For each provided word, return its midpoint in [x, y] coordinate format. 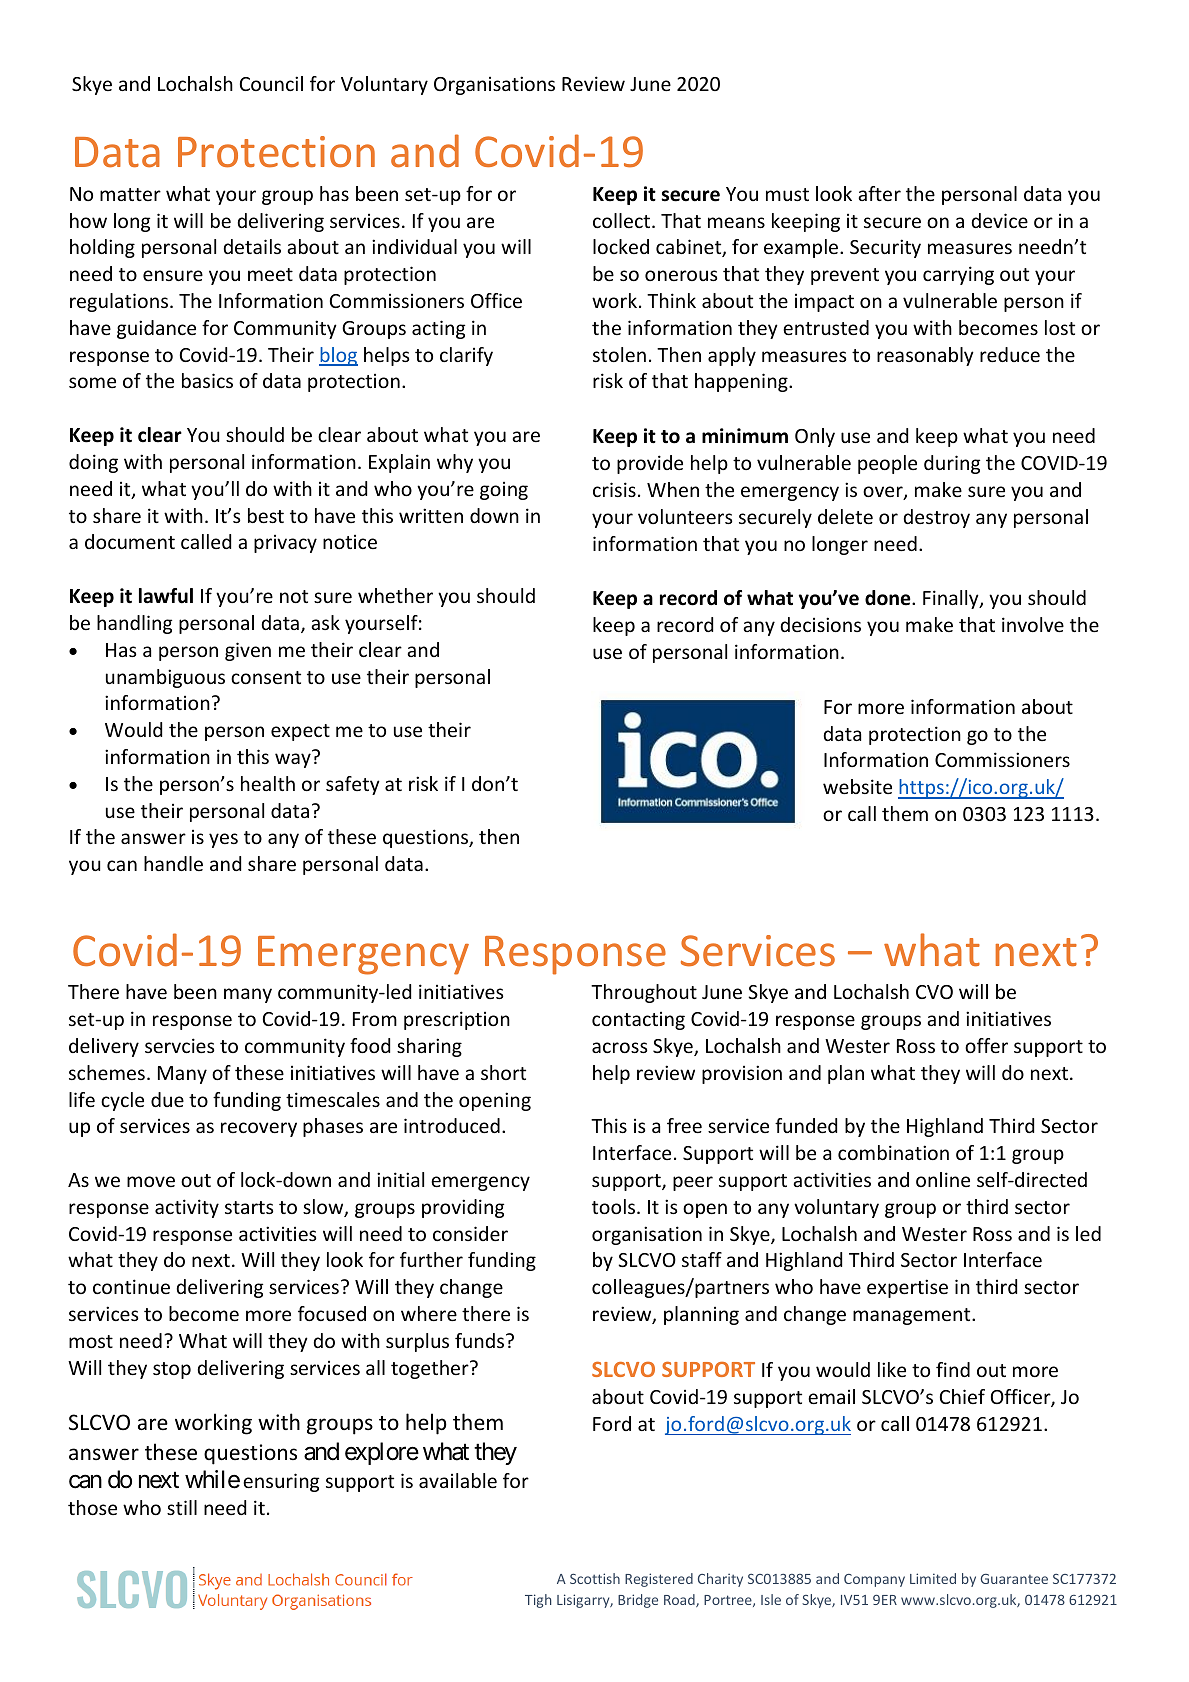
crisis [614, 489]
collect [623, 220]
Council [271, 83]
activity [187, 1208]
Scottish [595, 1578]
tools [615, 1206]
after [879, 193]
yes [223, 840]
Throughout [644, 993]
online [943, 1179]
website [857, 786]
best [266, 515]
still [182, 1507]
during [952, 464]
